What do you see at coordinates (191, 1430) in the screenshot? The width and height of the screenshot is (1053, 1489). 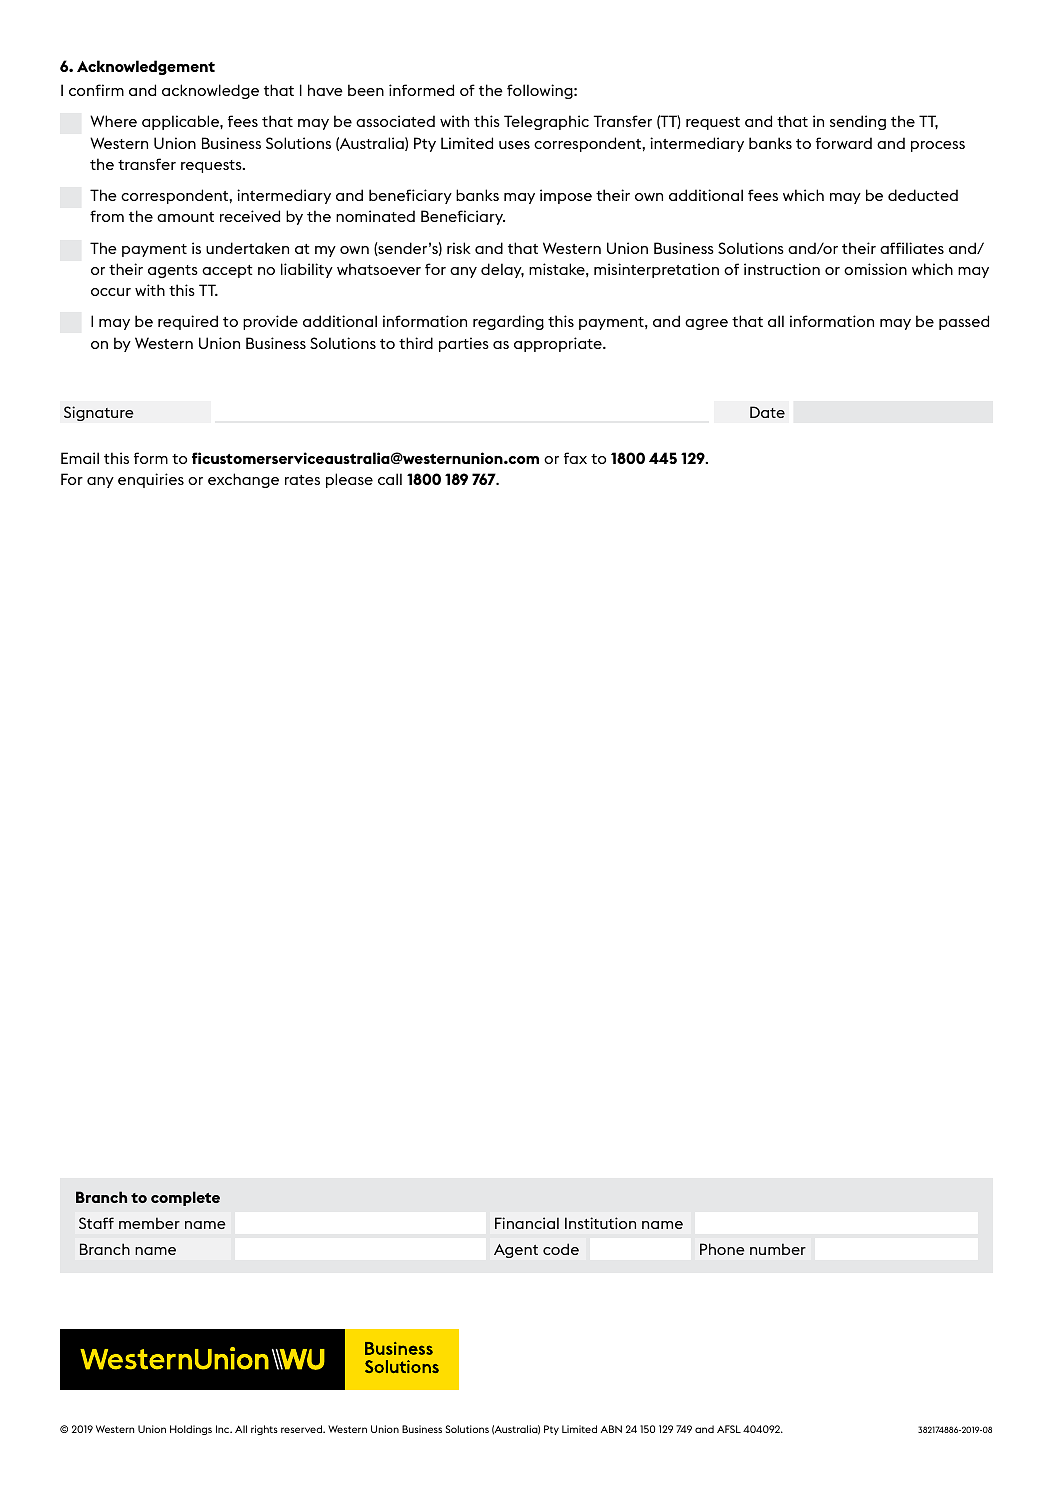 I see `Holdings` at bounding box center [191, 1430].
